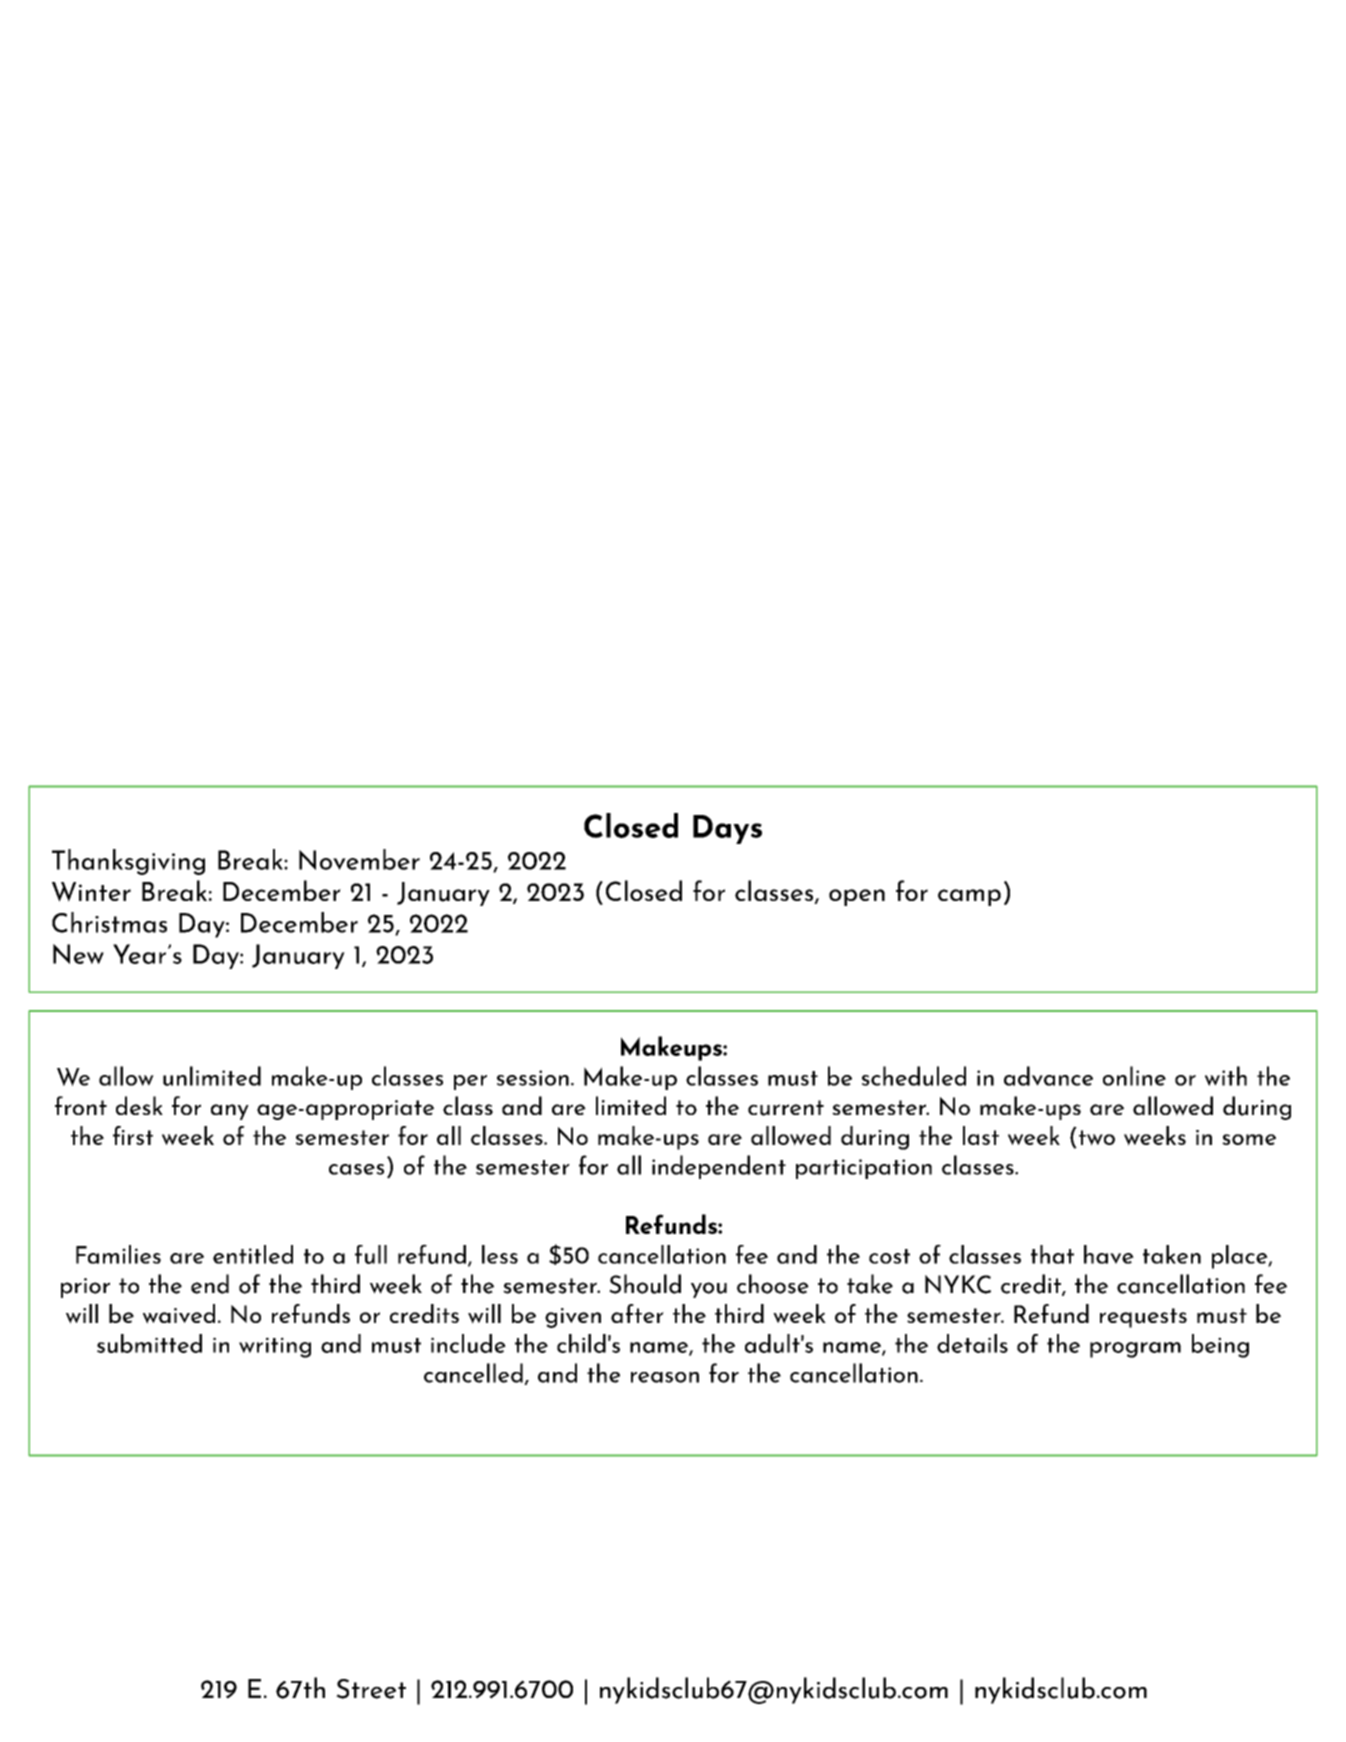 The height and width of the page is (1742, 1346). Describe the element at coordinates (1135, 1350) in the page. I see `program` at that location.
